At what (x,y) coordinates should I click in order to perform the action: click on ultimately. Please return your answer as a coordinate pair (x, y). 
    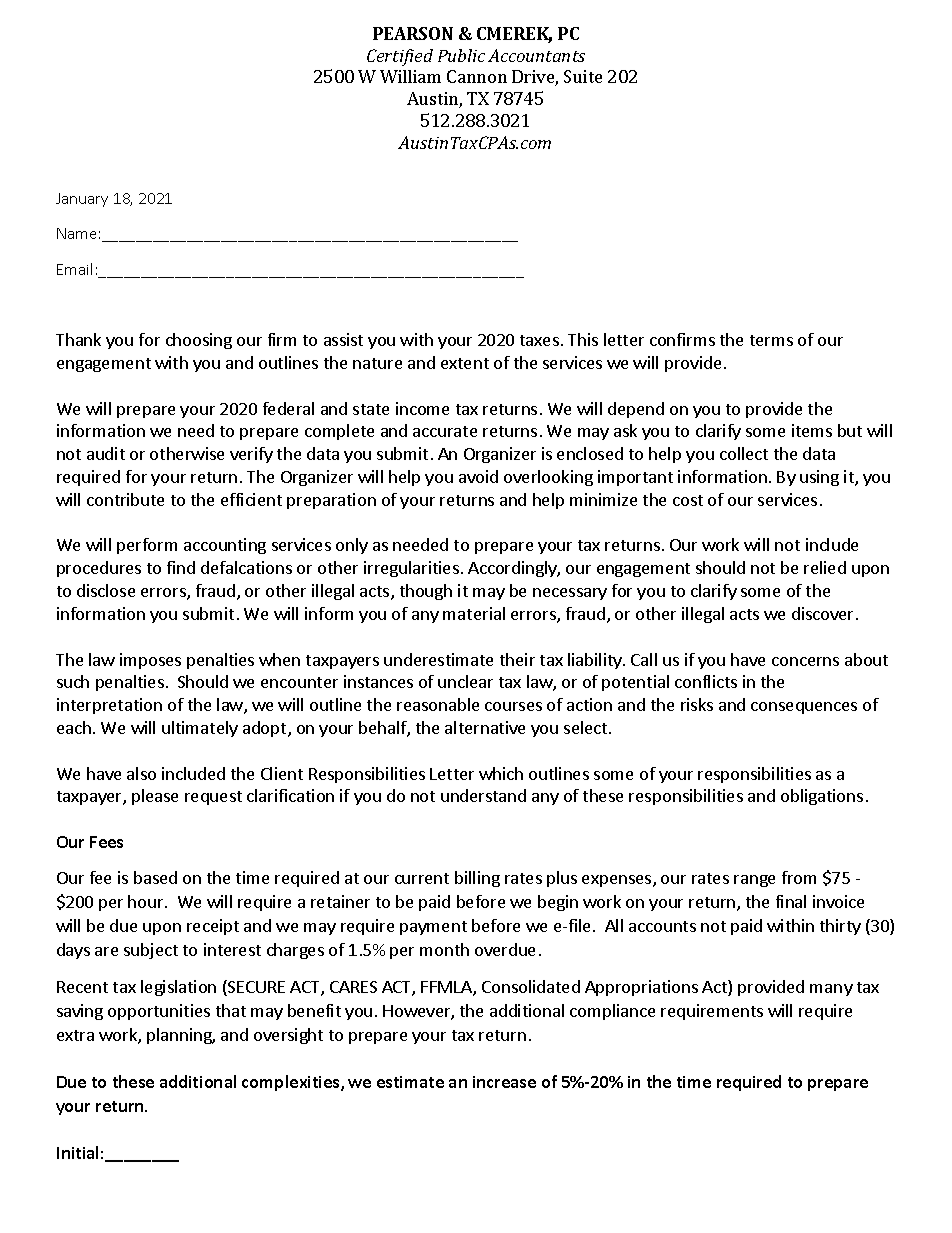
    Looking at the image, I should click on (200, 729).
